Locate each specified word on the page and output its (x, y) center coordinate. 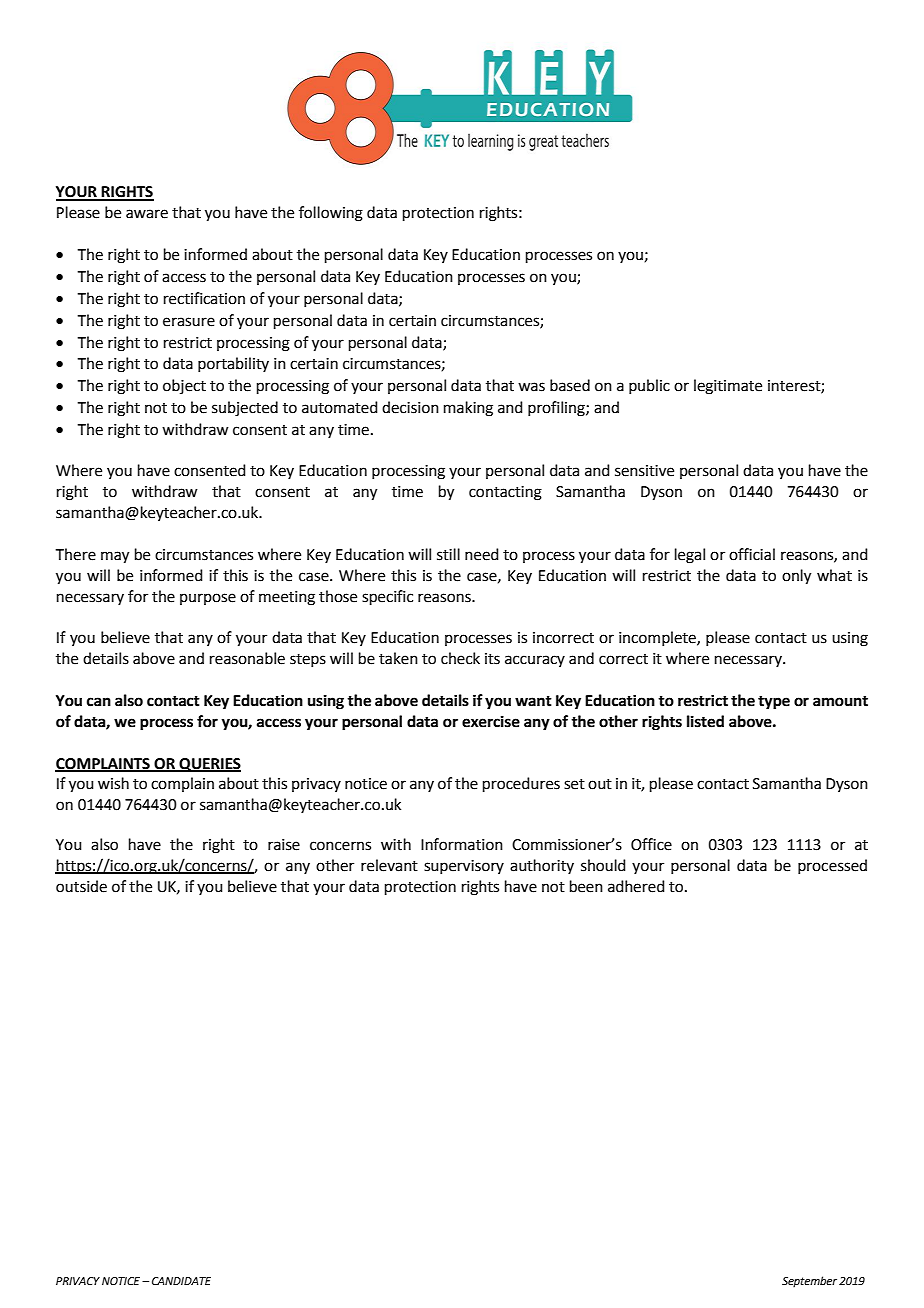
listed (705, 721)
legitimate (728, 387)
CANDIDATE (181, 1281)
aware (147, 214)
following (331, 214)
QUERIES (209, 765)
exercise (491, 721)
